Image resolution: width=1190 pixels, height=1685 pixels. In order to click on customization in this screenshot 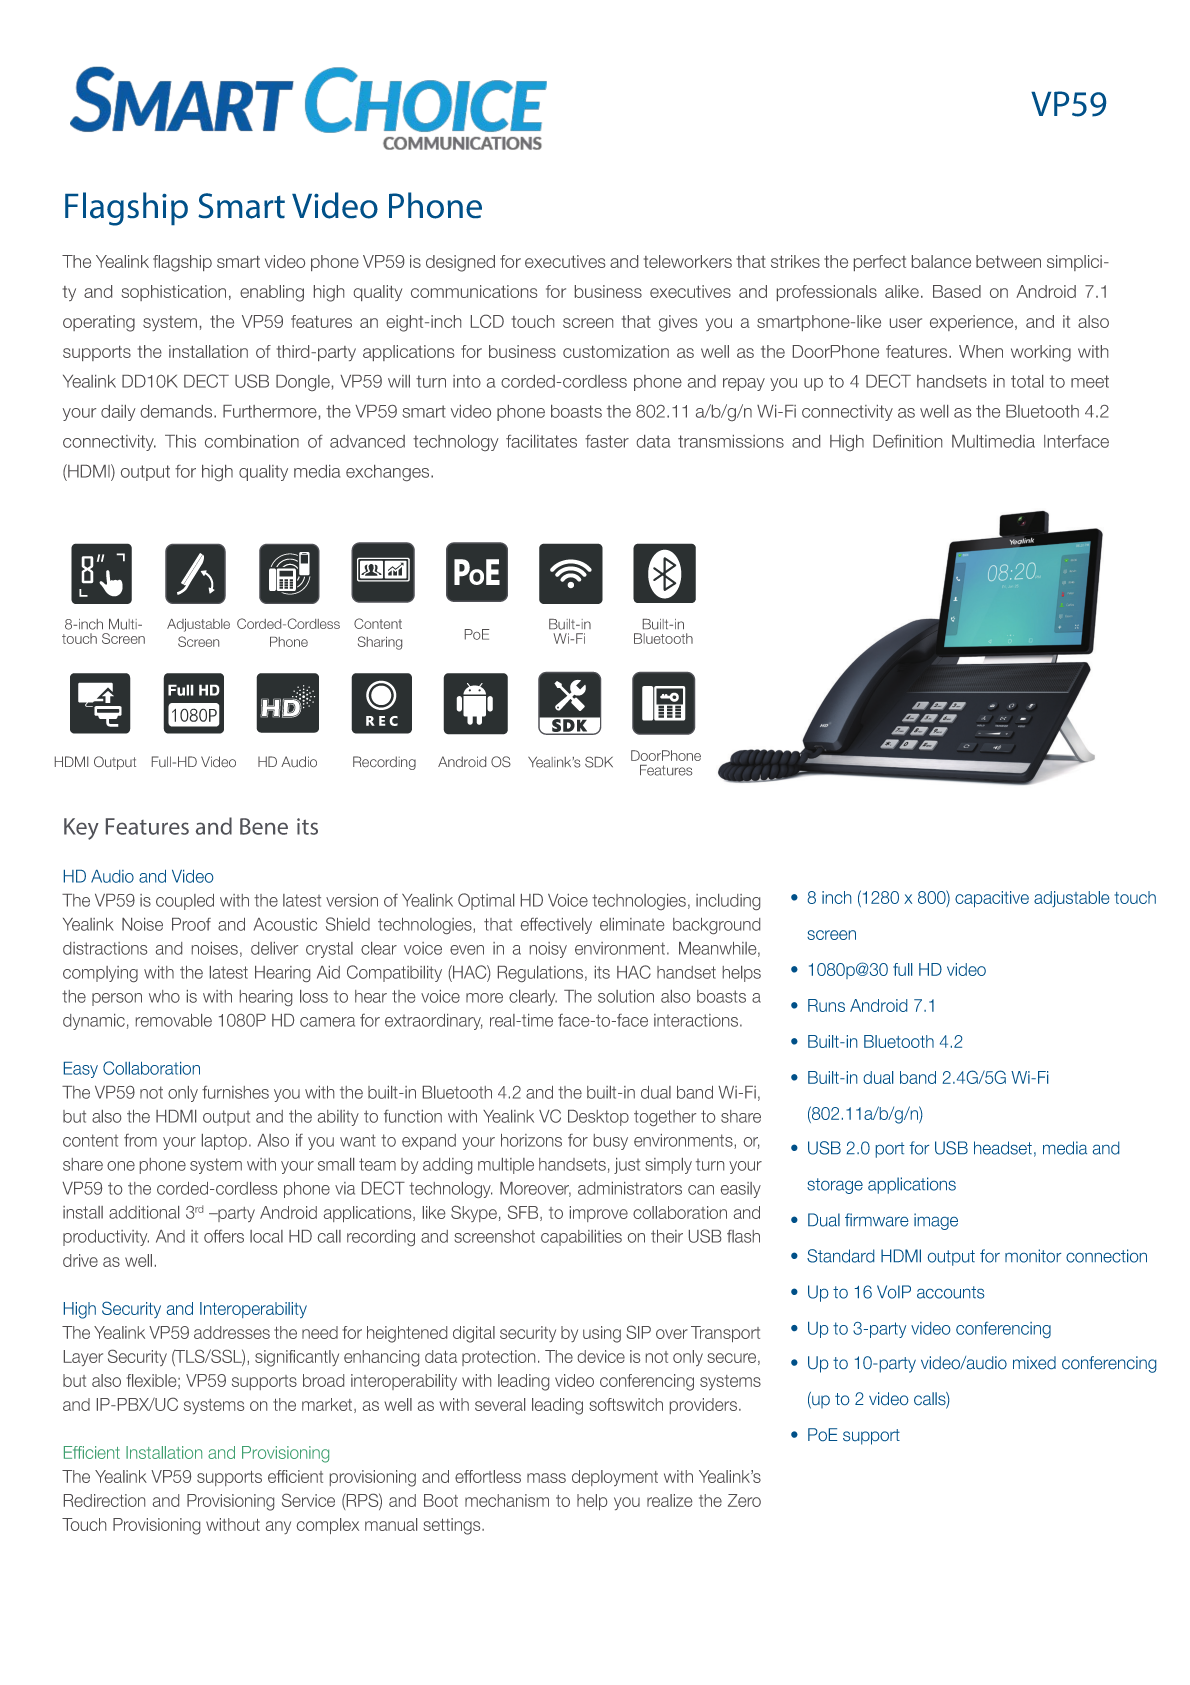, I will do `click(616, 351)`.
